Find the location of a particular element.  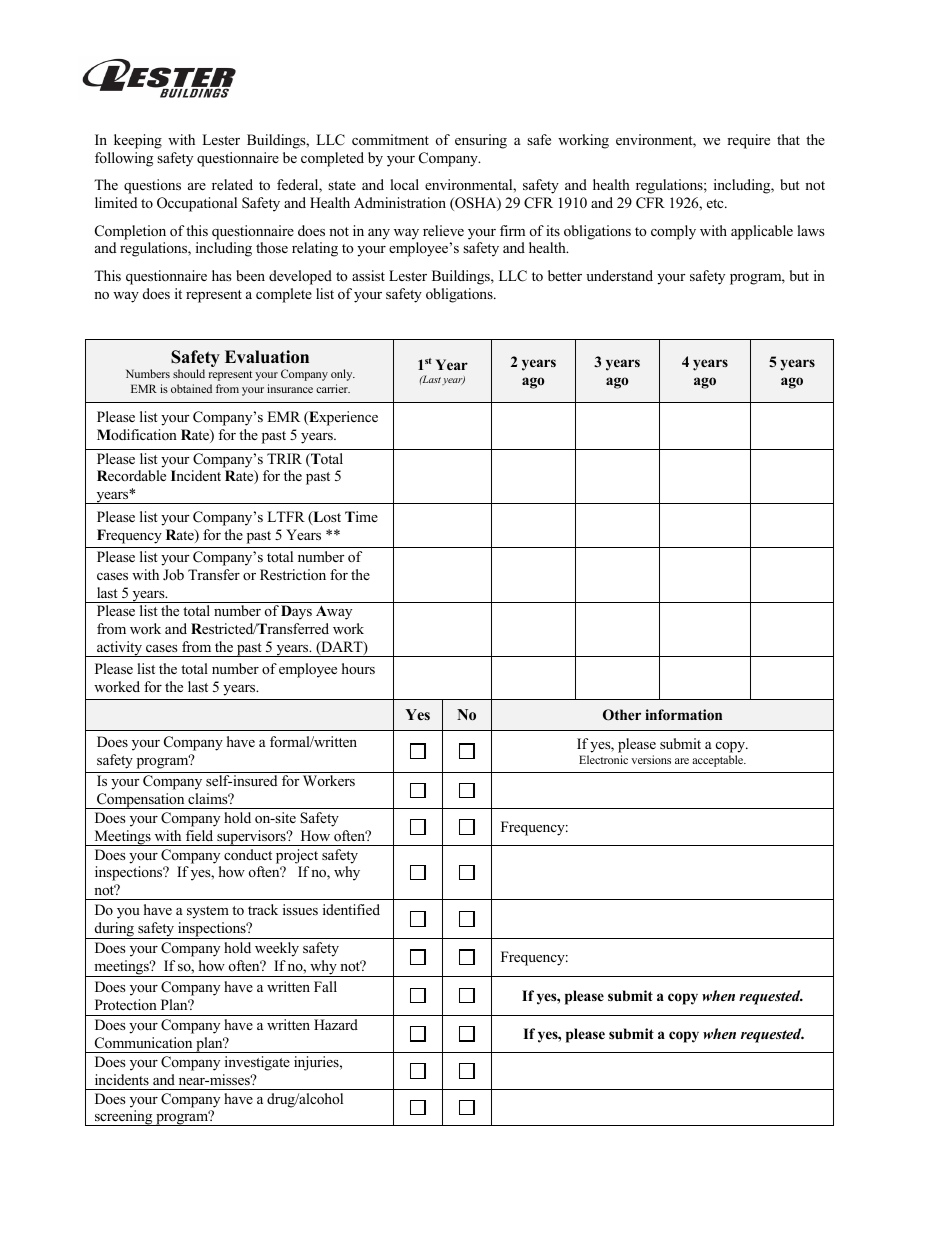

hours is located at coordinates (358, 668).
